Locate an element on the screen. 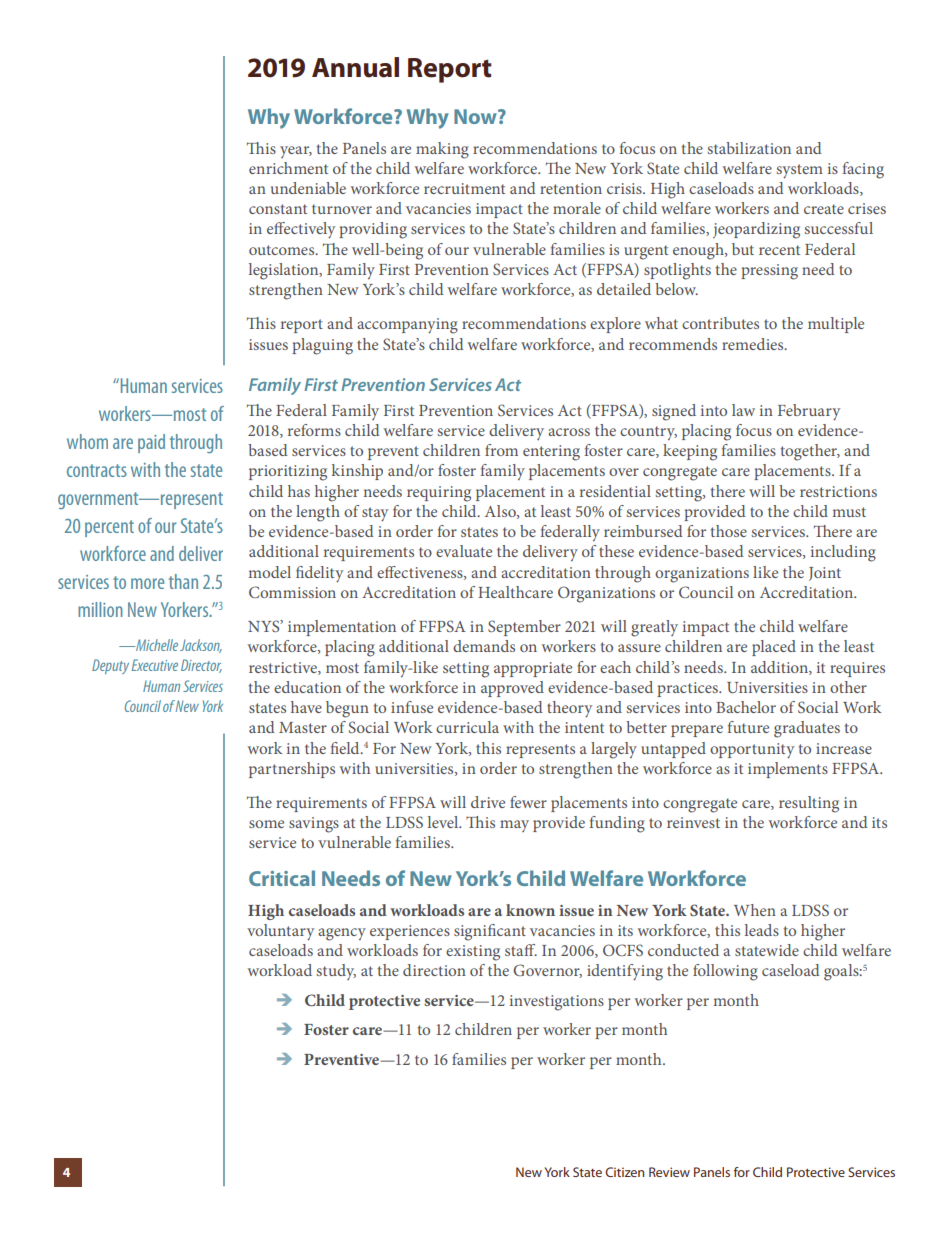 The image size is (952, 1233). together is located at coordinates (810, 452).
